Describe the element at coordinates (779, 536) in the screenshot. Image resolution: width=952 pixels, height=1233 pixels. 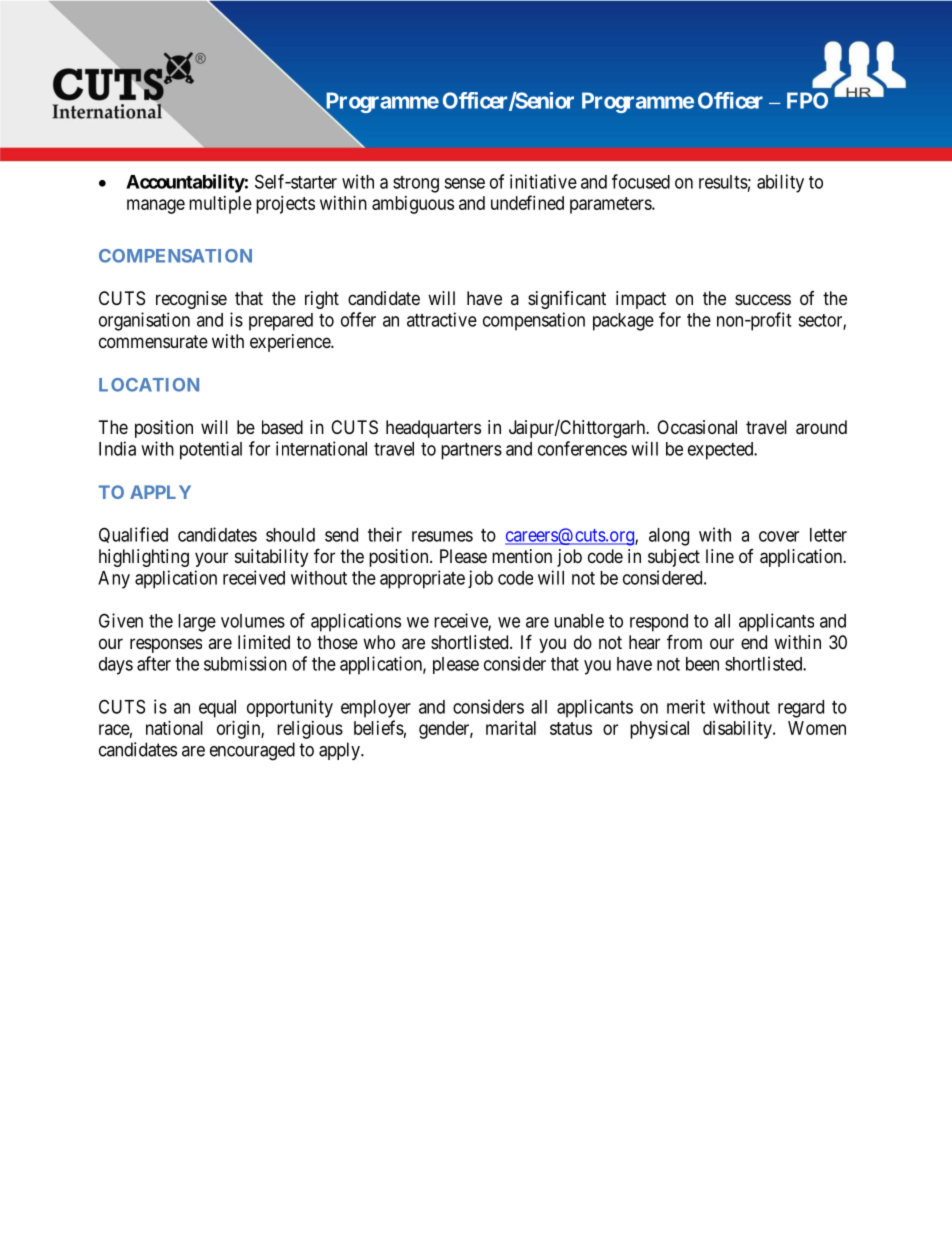
I see `cover` at that location.
